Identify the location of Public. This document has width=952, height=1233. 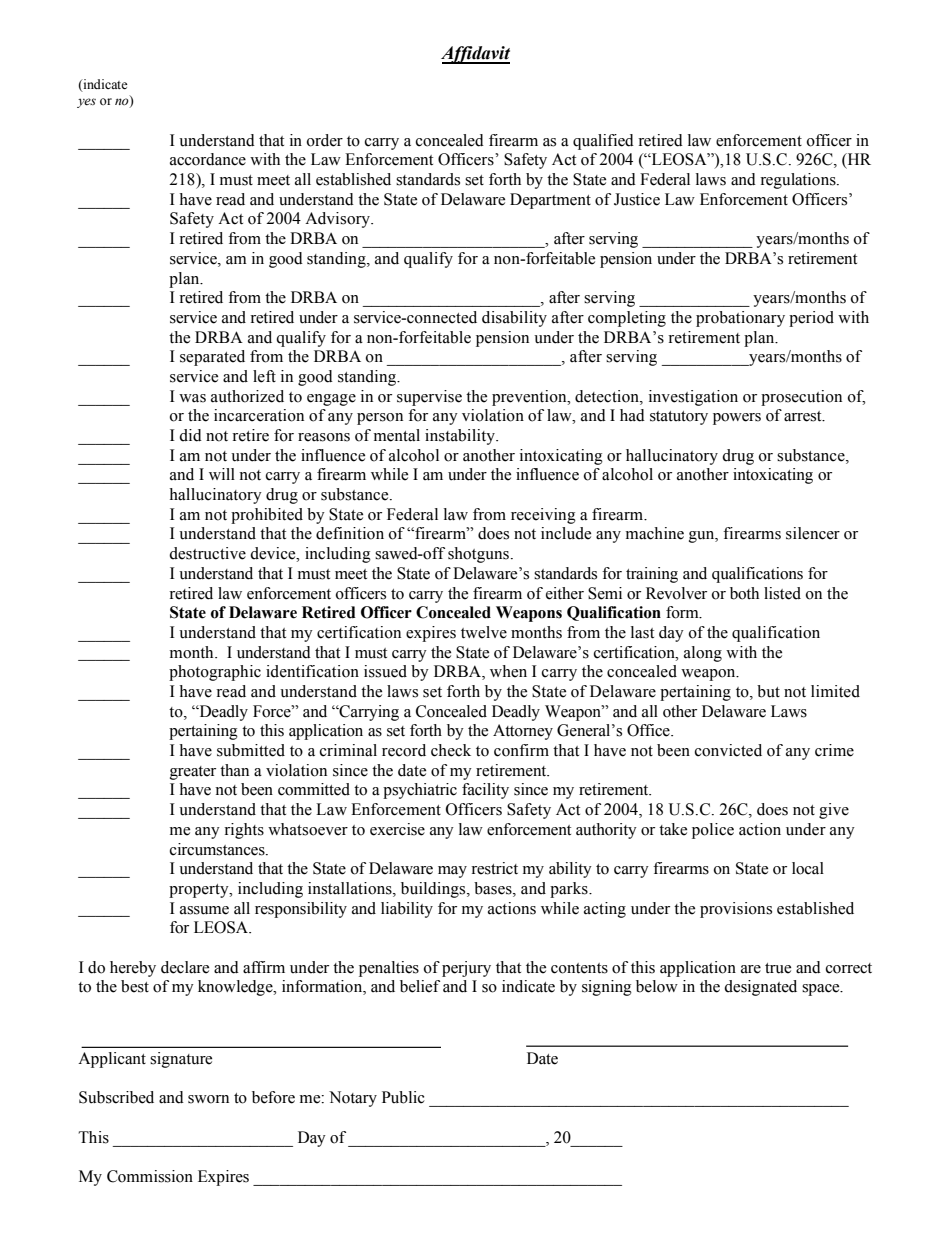
(403, 1097).
